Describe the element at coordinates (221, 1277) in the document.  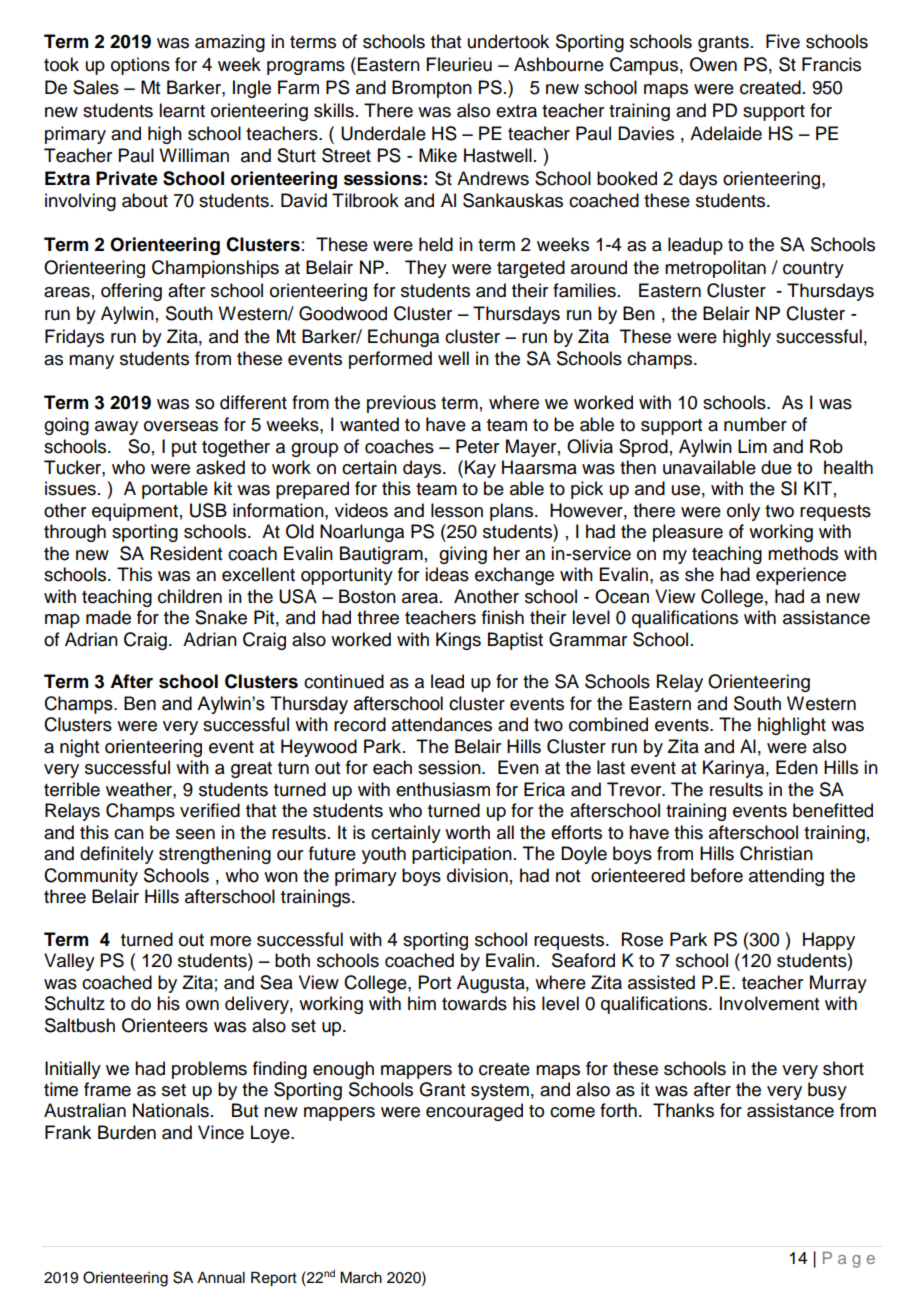
I see `Annual` at that location.
